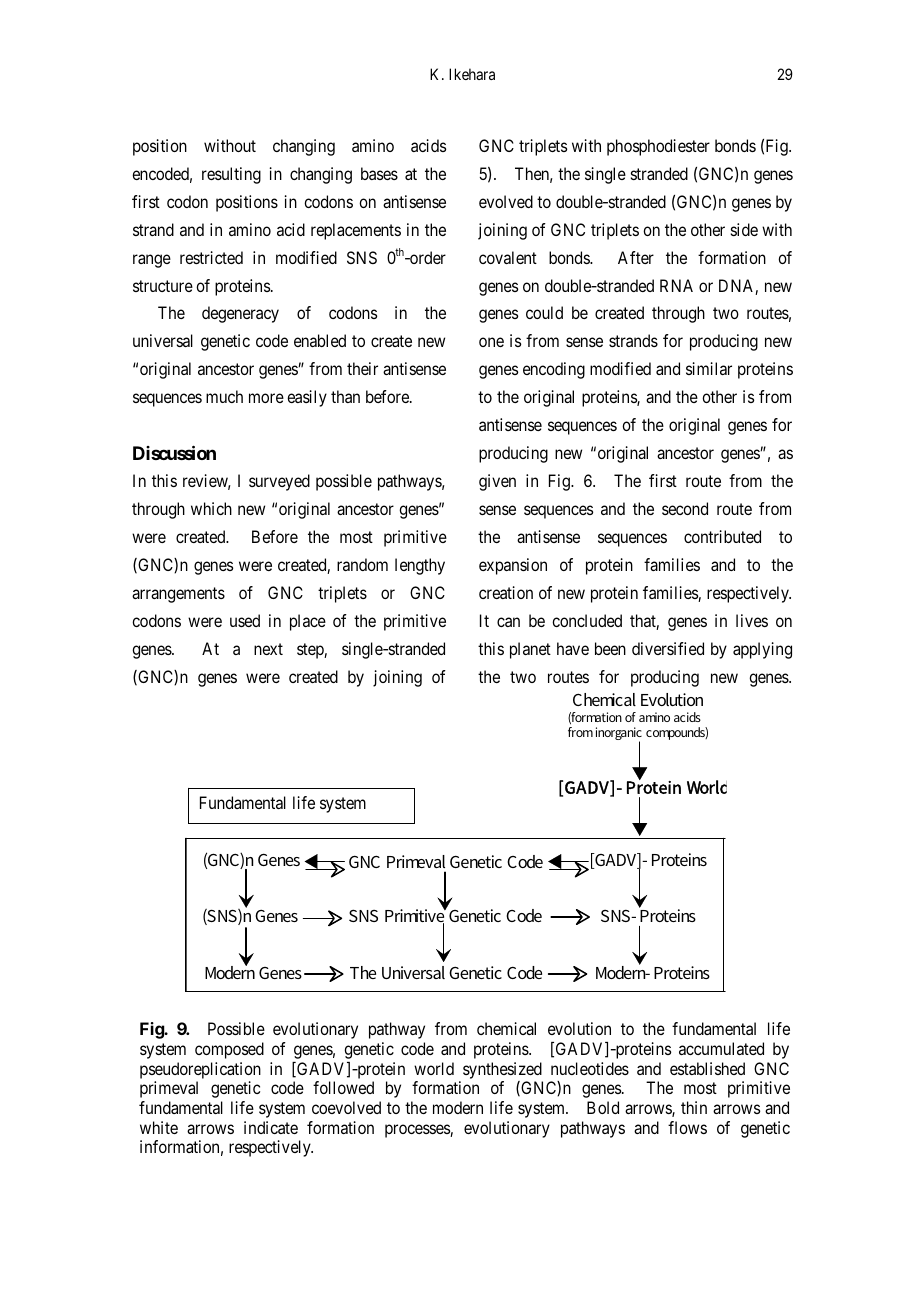  Describe the element at coordinates (379, 173) in the screenshot. I see `bases` at that location.
